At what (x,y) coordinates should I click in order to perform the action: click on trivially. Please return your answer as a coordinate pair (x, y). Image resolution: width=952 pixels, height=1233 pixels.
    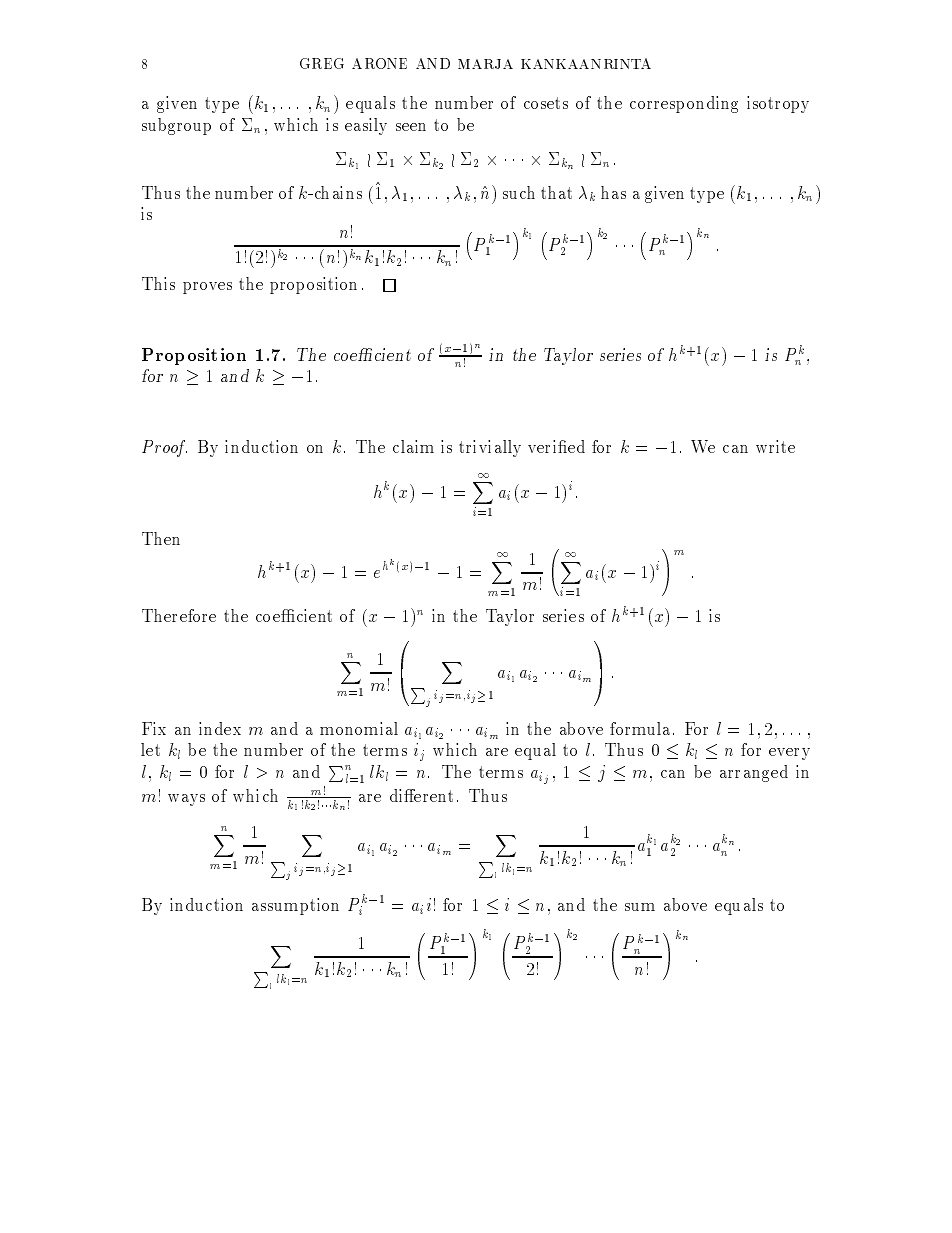
    Looking at the image, I should click on (490, 448).
